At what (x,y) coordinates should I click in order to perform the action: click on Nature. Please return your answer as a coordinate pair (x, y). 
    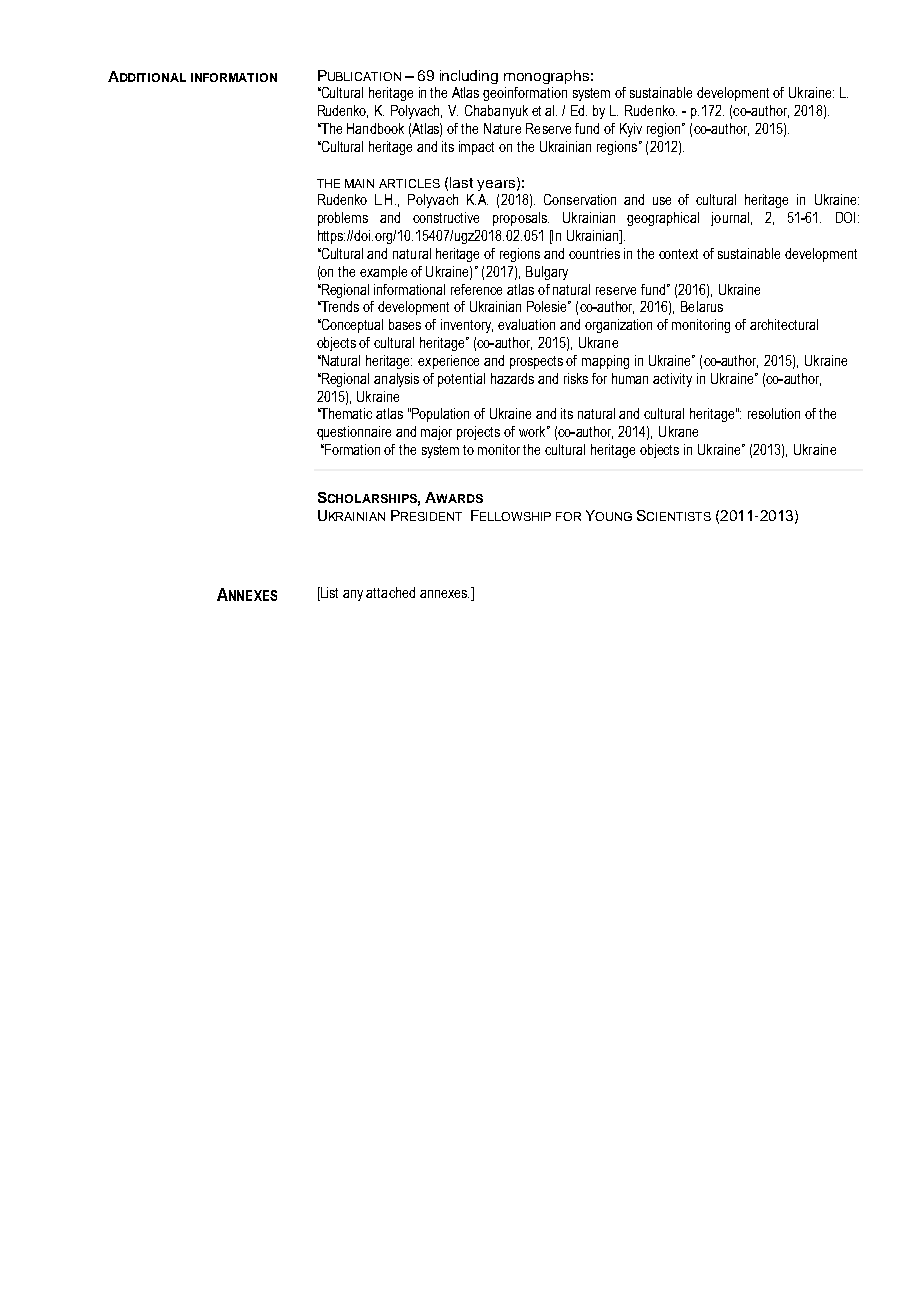
    Looking at the image, I should click on (502, 128).
